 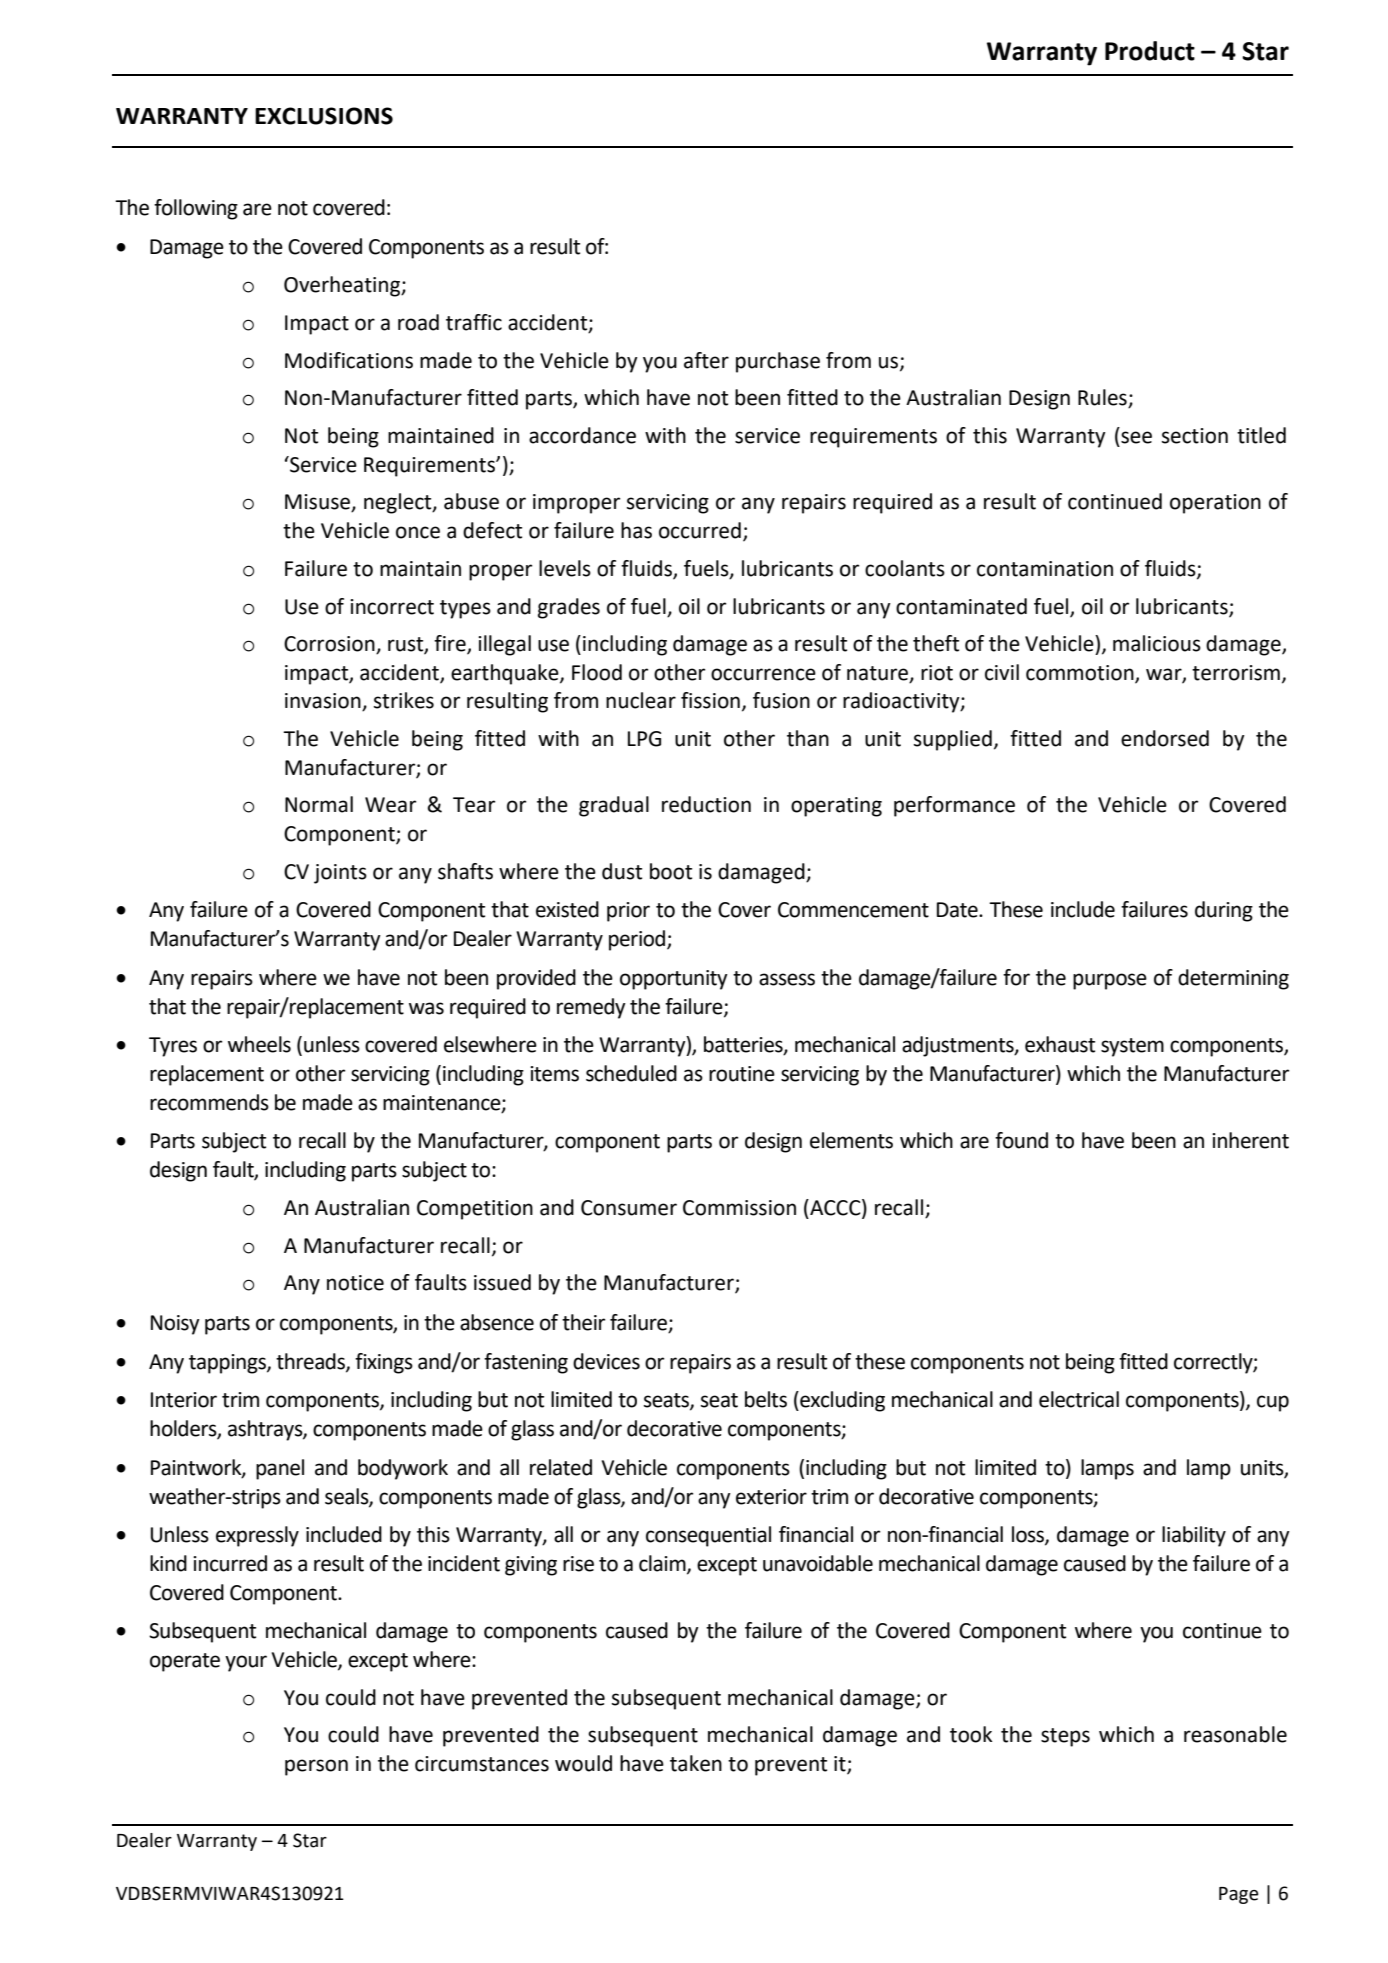 What do you see at coordinates (316, 1767) in the image?
I see `person` at bounding box center [316, 1767].
